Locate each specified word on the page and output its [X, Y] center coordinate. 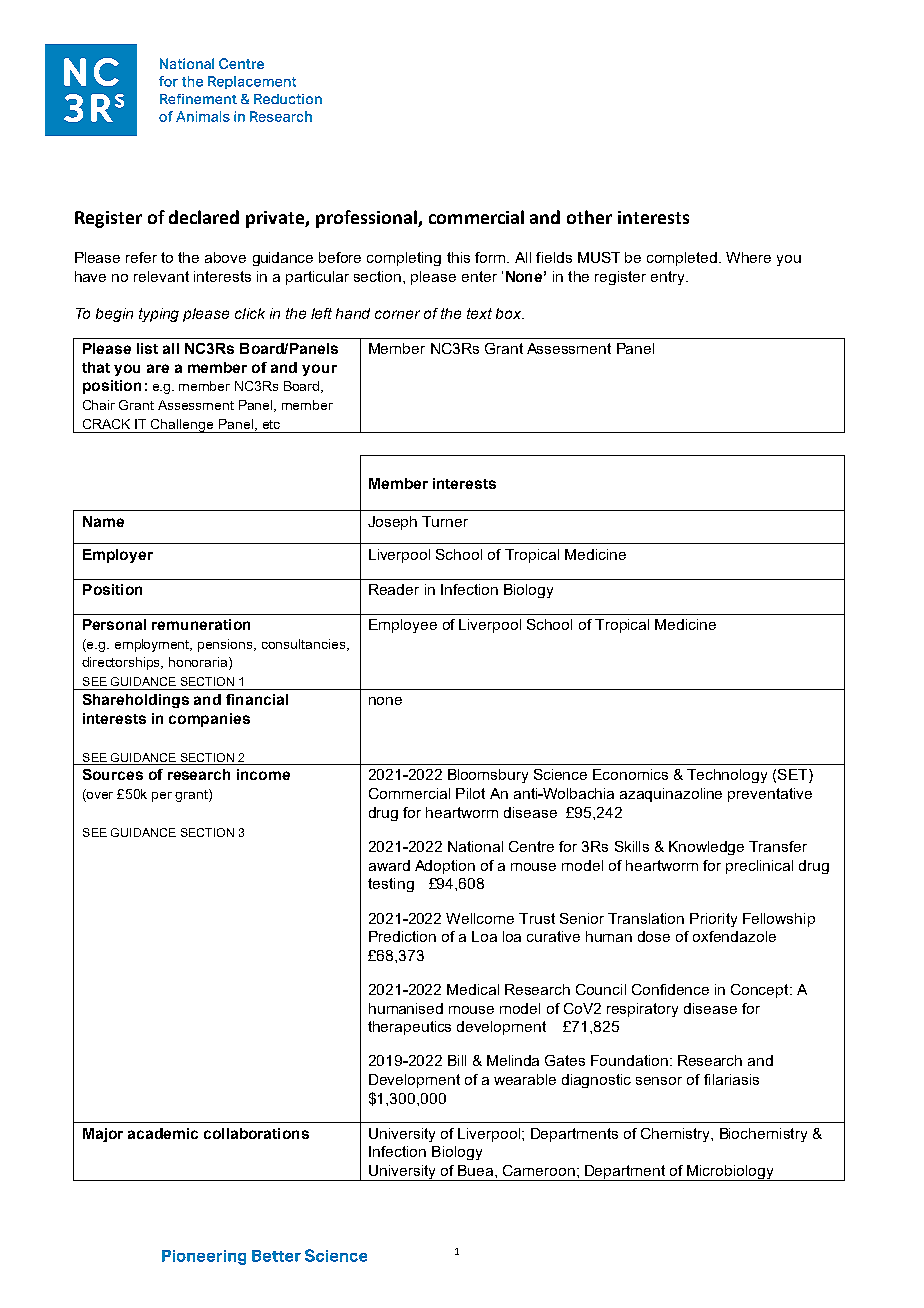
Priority [713, 920]
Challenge [183, 426]
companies [209, 720]
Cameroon [539, 1170]
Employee [403, 626]
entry [669, 278]
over [99, 797]
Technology [727, 776]
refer [141, 257]
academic [163, 1133]
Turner [445, 521]
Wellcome [480, 918]
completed [683, 259]
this [458, 257]
